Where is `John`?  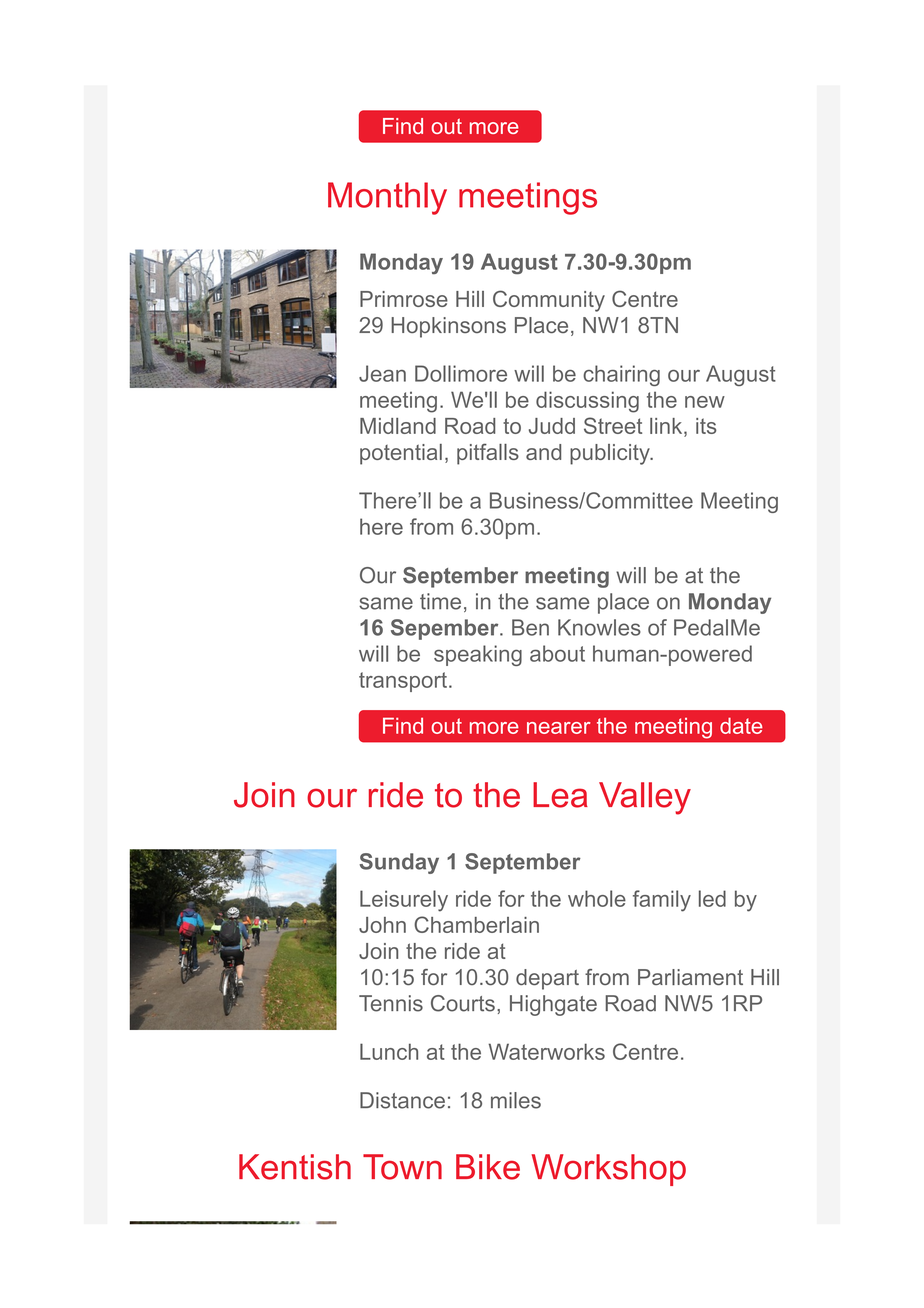
John is located at coordinates (382, 925).
